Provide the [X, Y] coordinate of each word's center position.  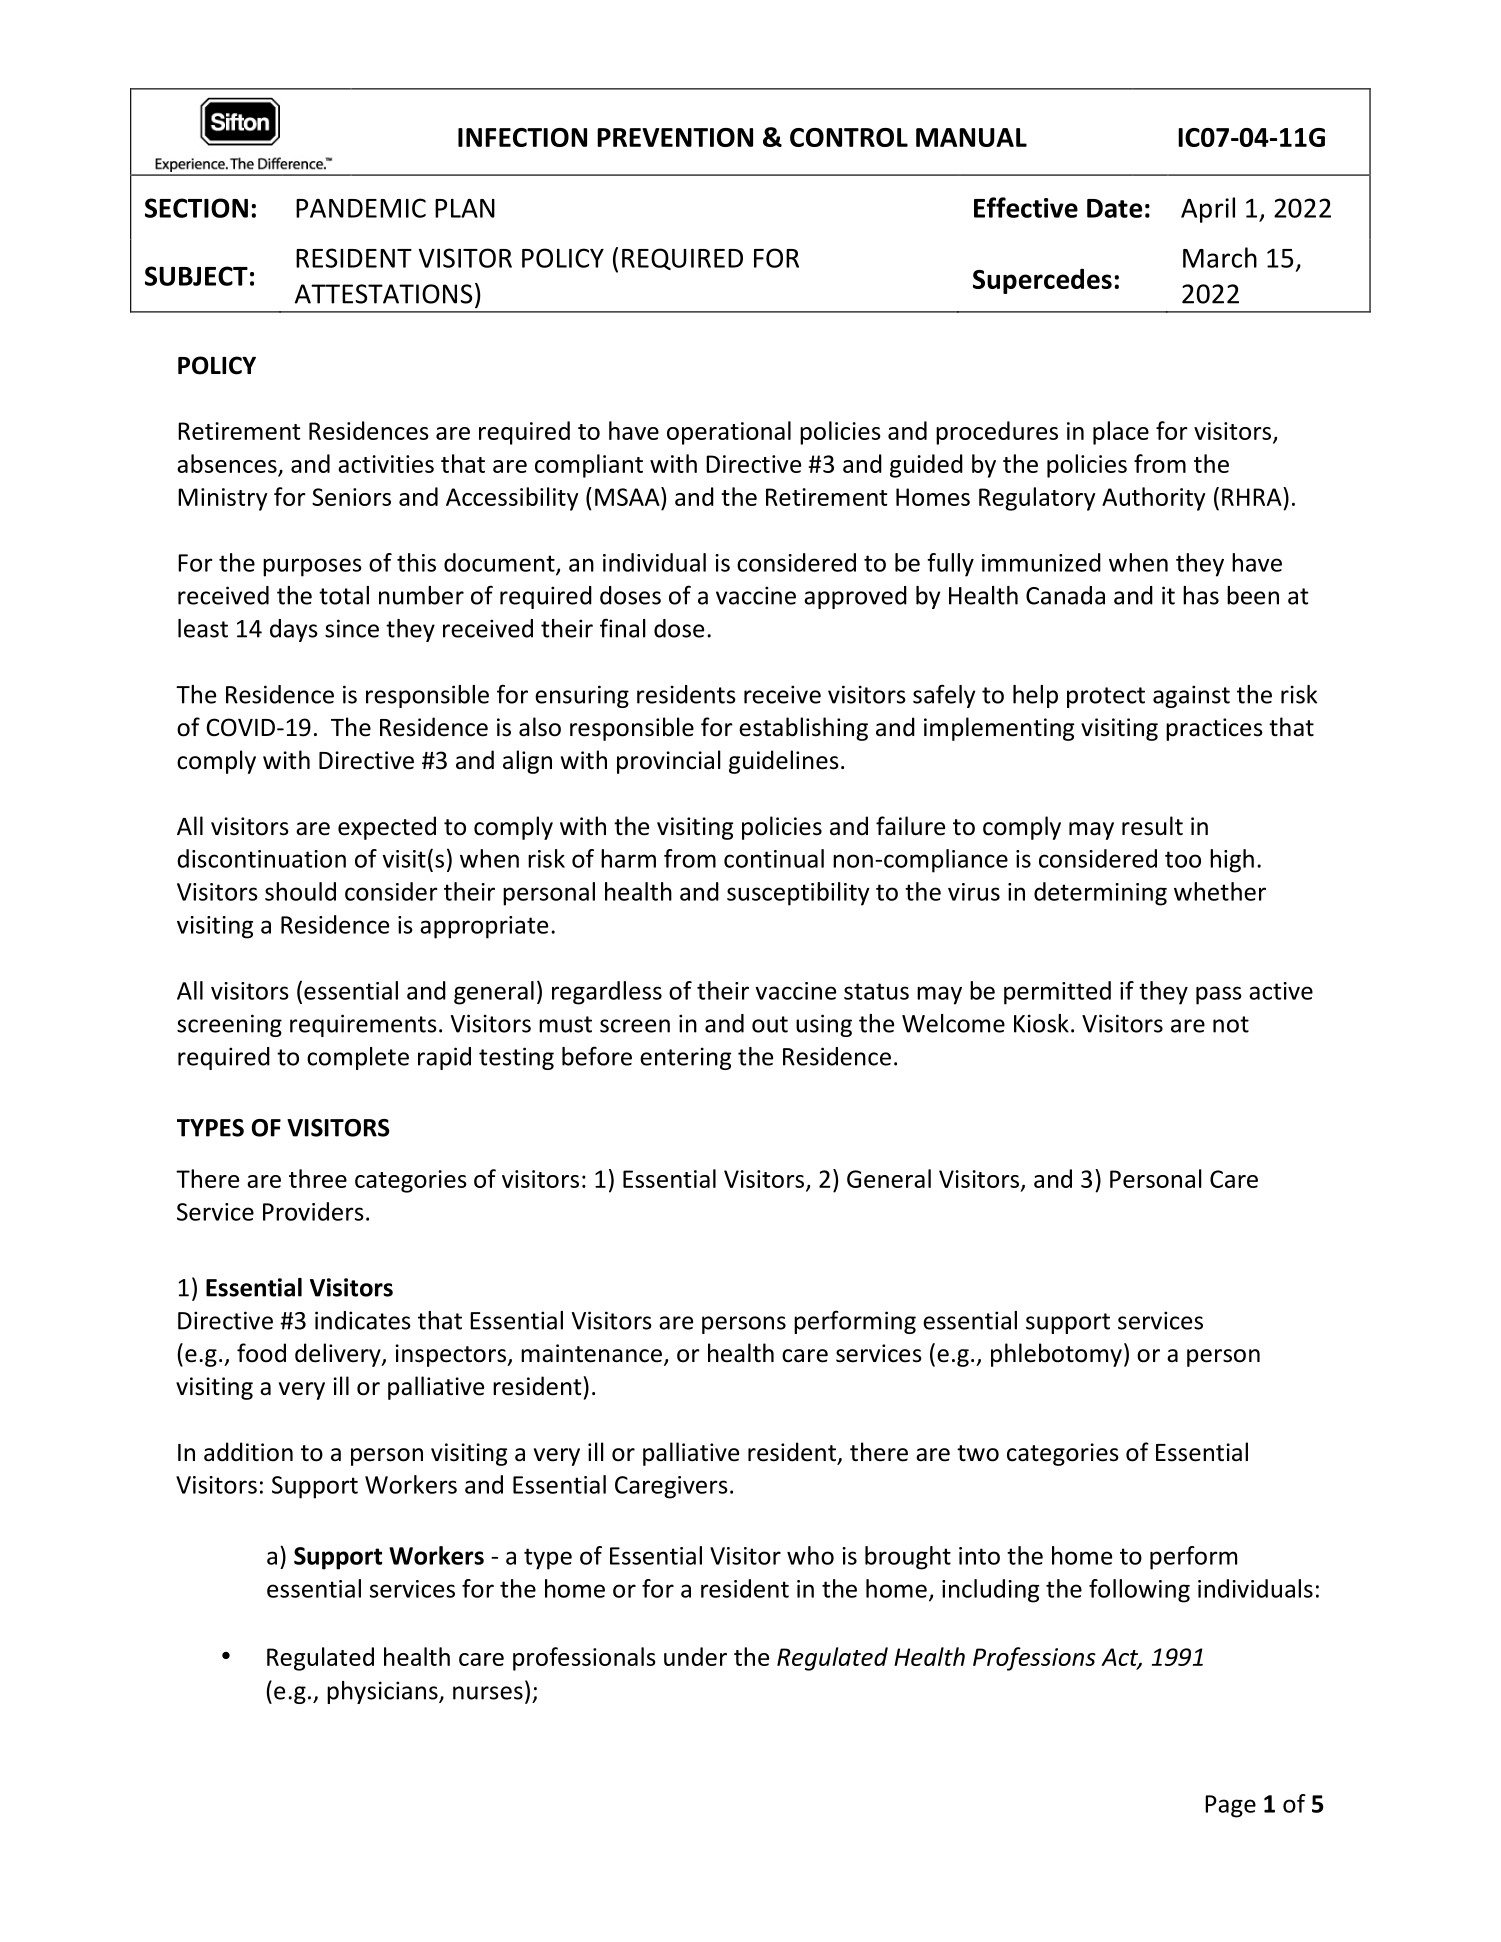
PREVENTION [675, 137]
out [770, 1024]
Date [1114, 208]
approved [855, 597]
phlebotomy [1056, 1355]
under [695, 1656]
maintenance [591, 1353]
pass [1219, 995]
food [261, 1353]
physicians [383, 1692]
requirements [363, 1025]
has [1201, 595]
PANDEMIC [361, 208]
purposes [312, 567]
